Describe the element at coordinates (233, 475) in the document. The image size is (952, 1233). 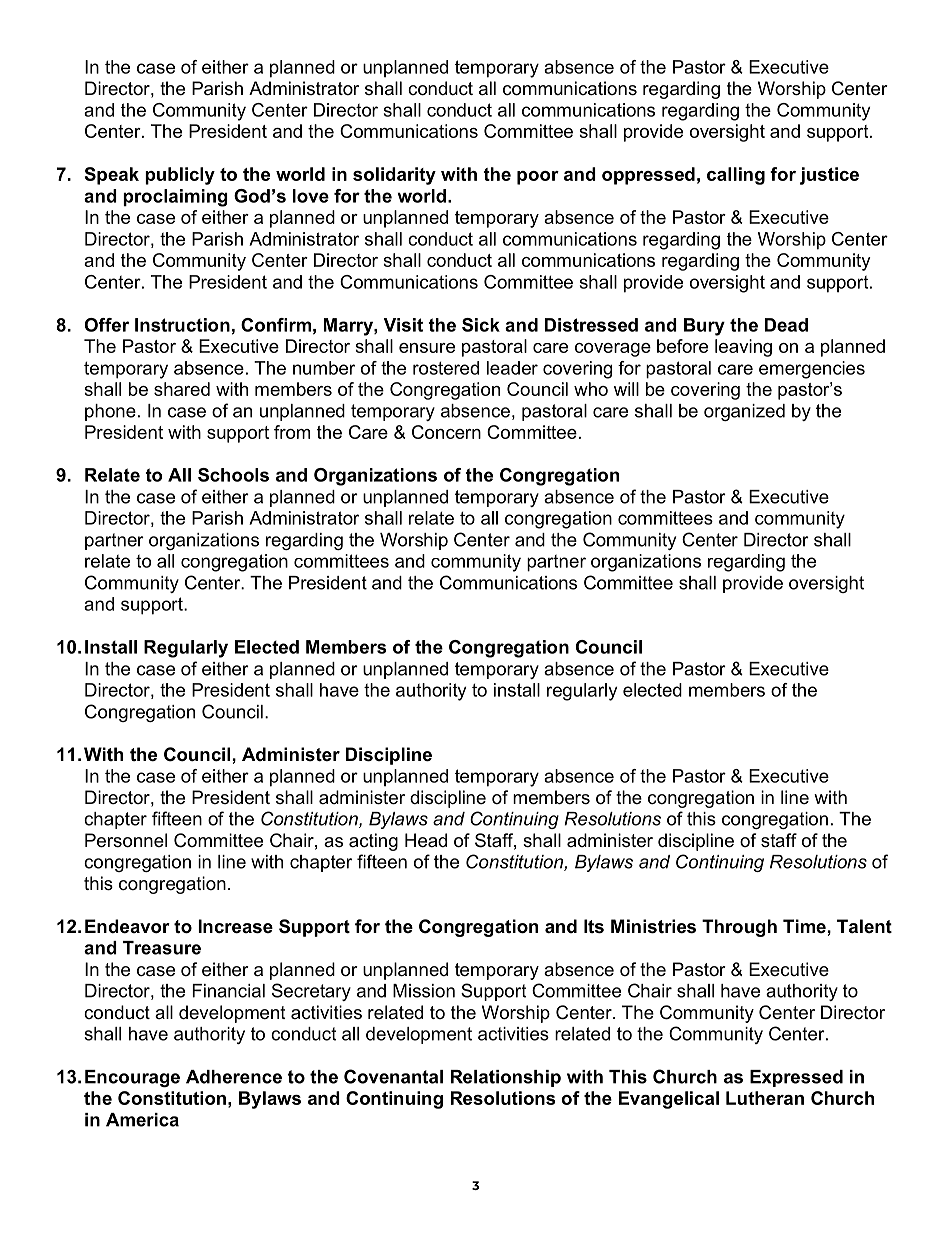
I see `Schools` at that location.
